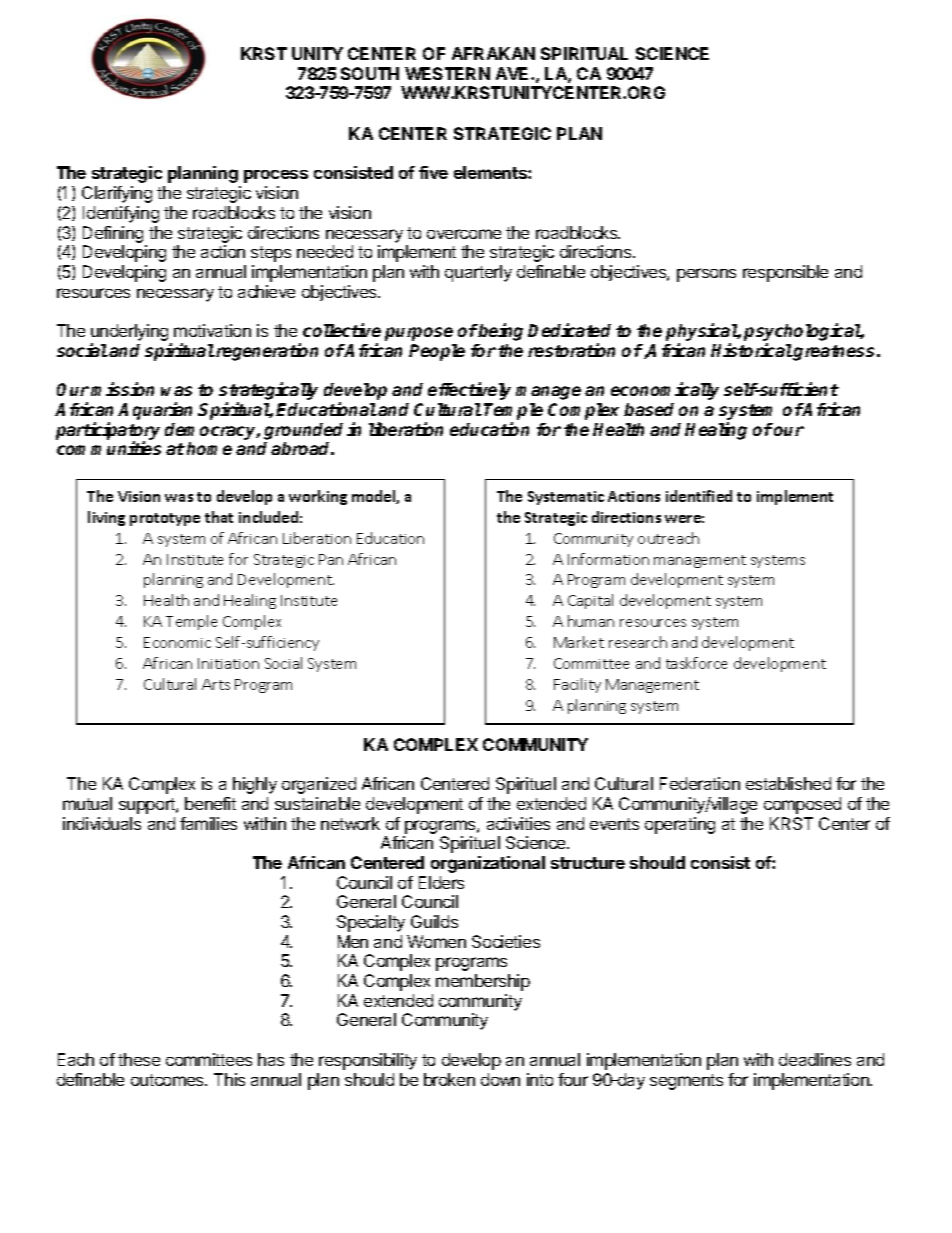  Describe the element at coordinates (577, 685) in the document. I see `Facility` at that location.
